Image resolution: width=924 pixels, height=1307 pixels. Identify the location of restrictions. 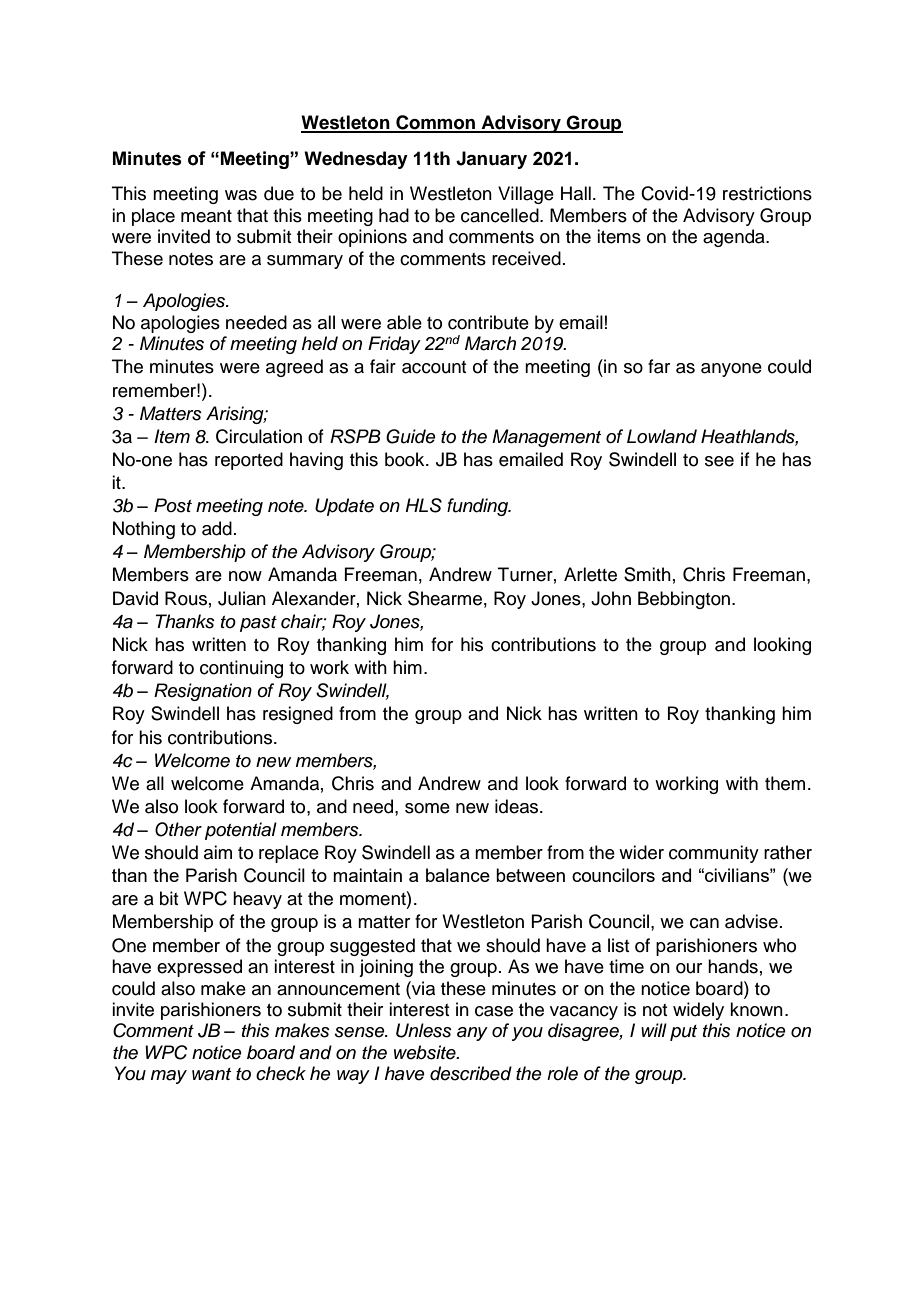
(767, 193).
